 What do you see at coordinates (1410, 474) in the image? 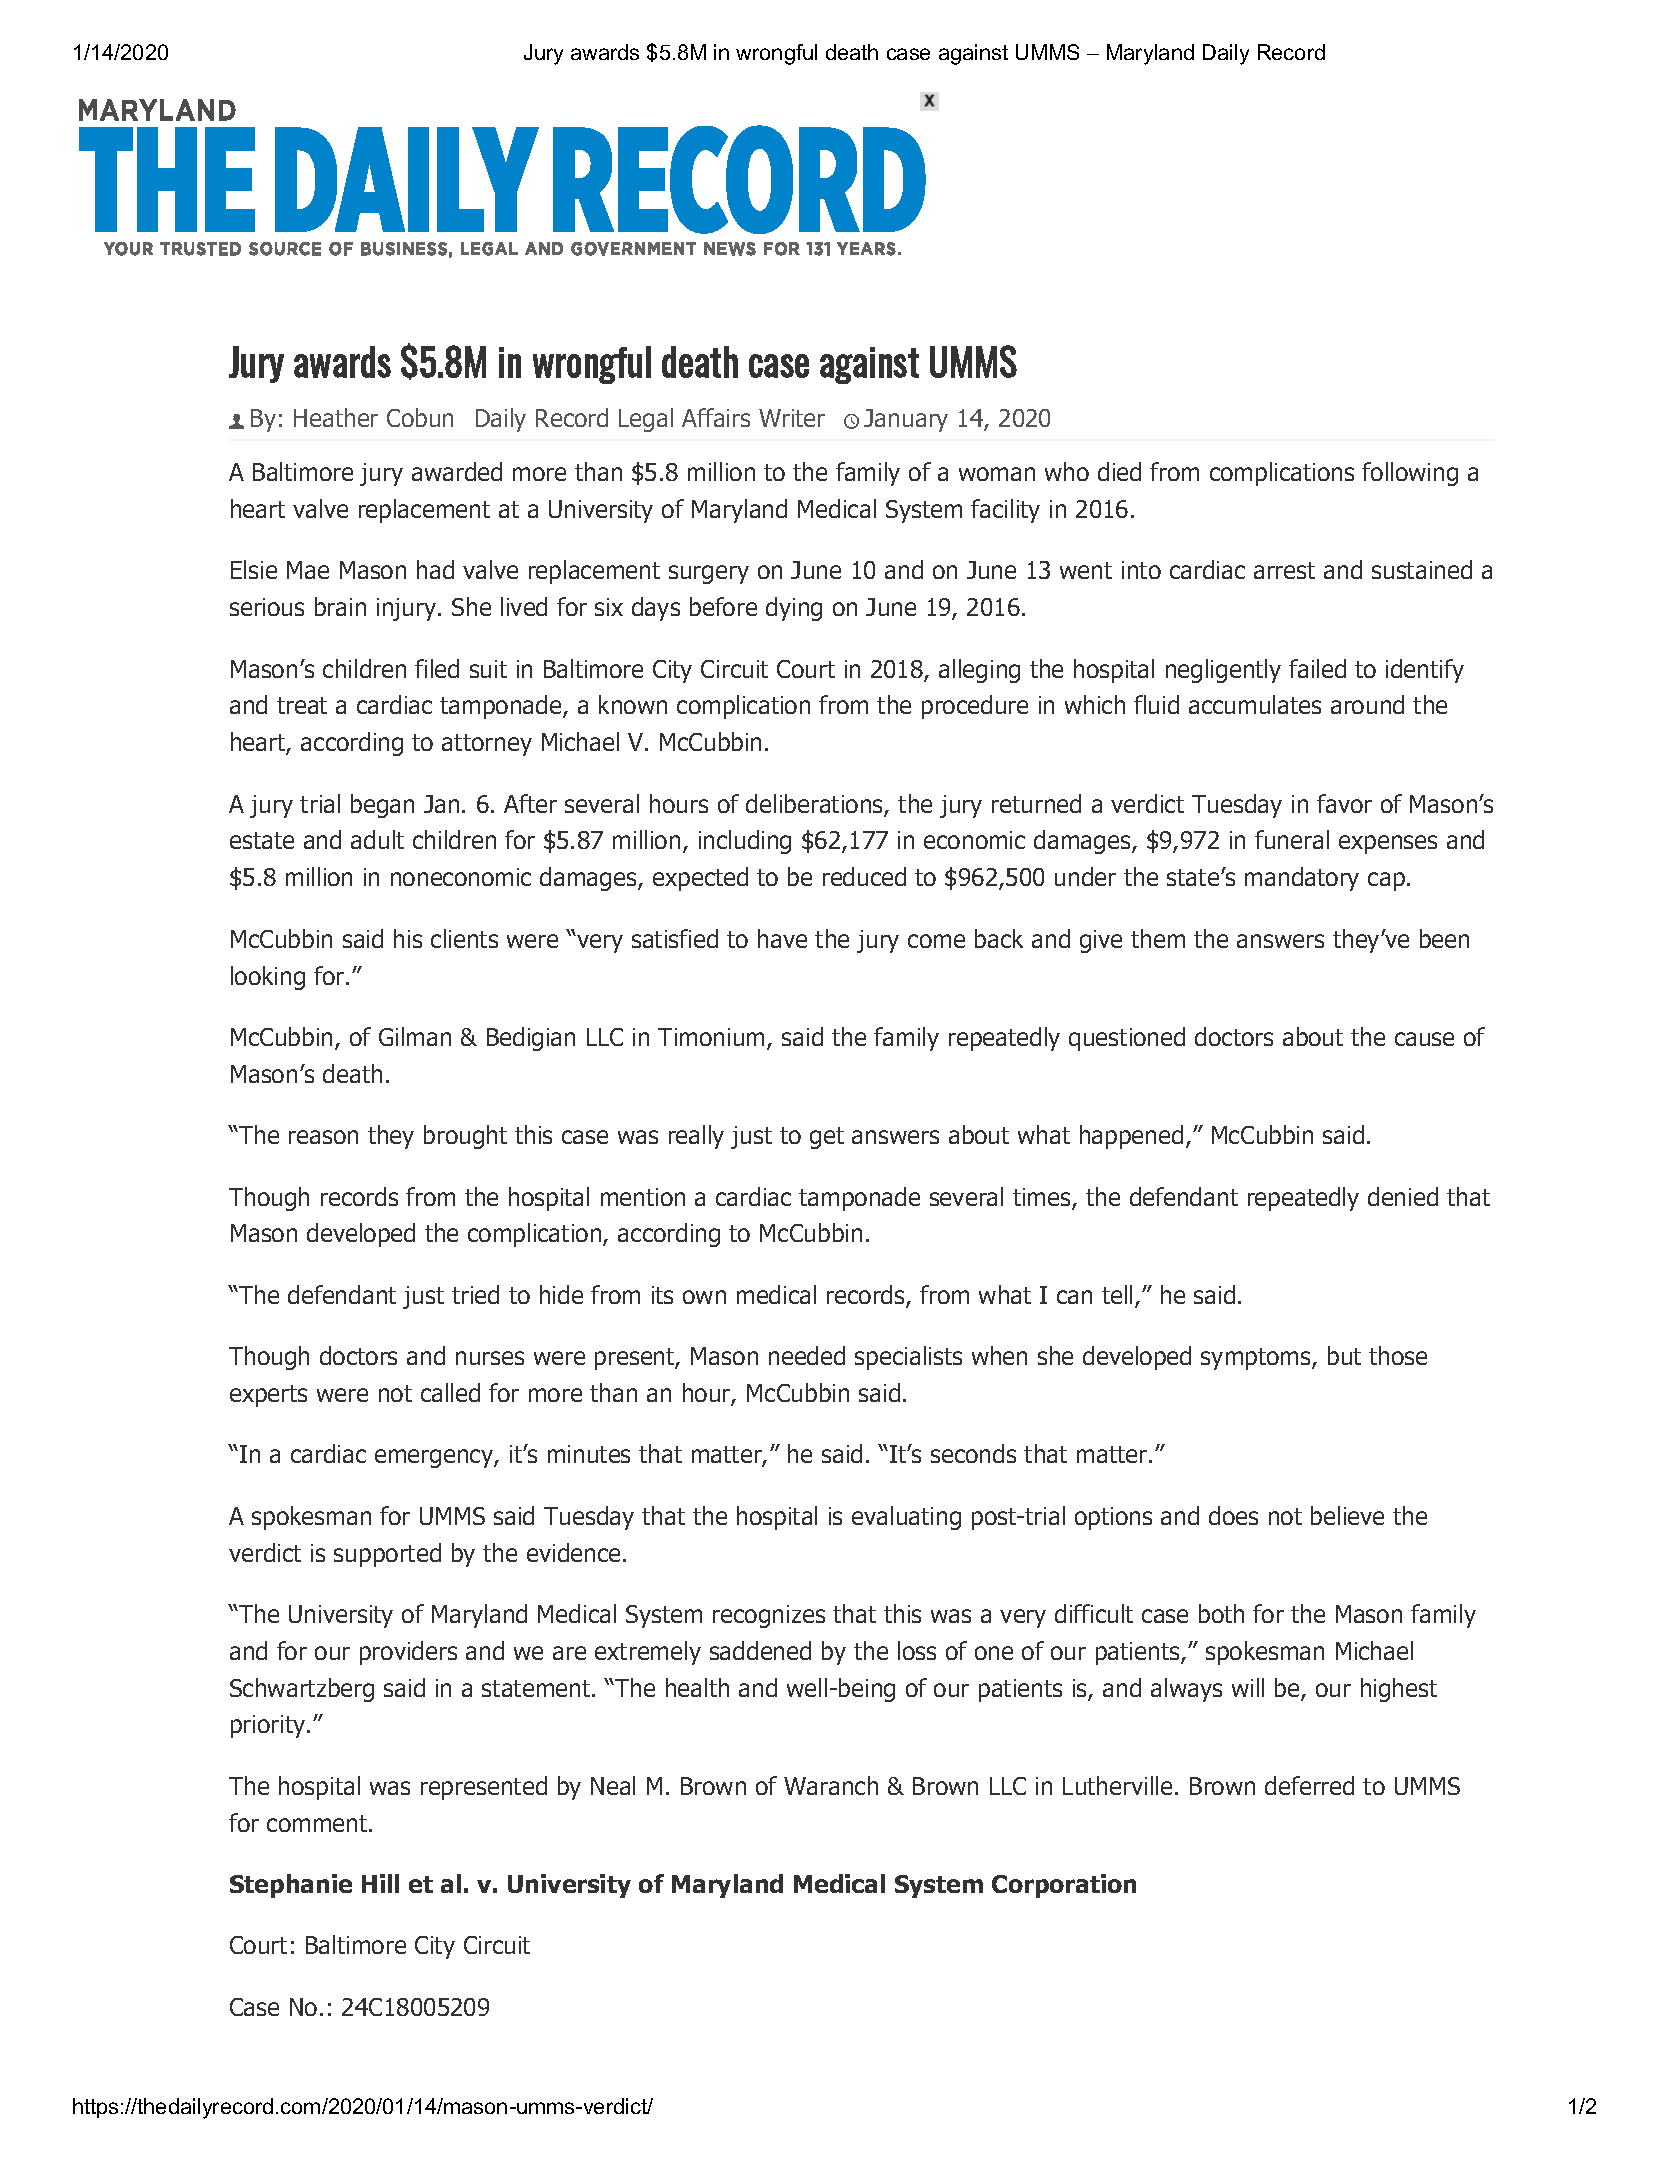
I see `following` at bounding box center [1410, 474].
